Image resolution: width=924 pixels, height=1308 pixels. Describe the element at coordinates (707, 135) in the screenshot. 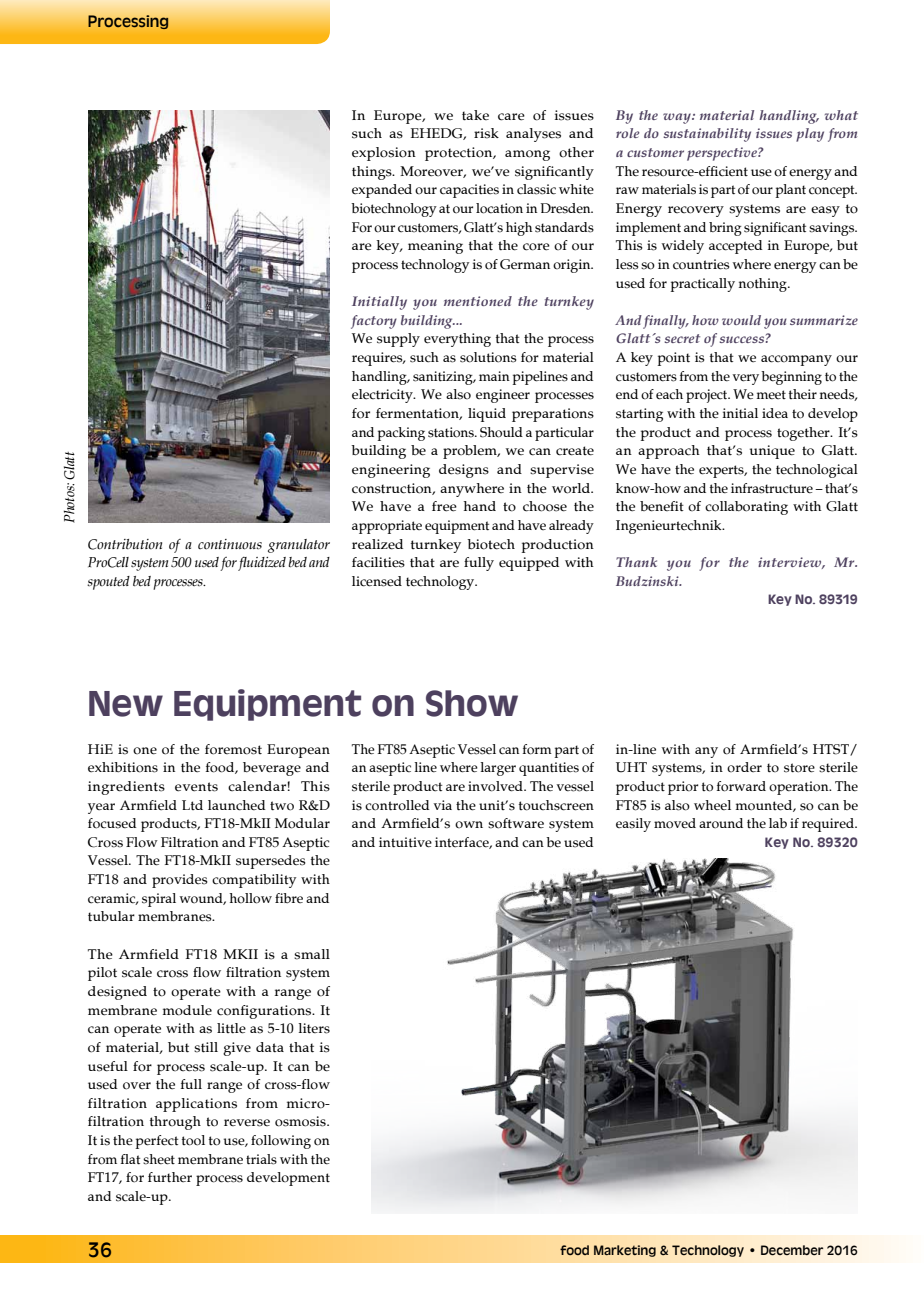

I see `sustainability` at that location.
